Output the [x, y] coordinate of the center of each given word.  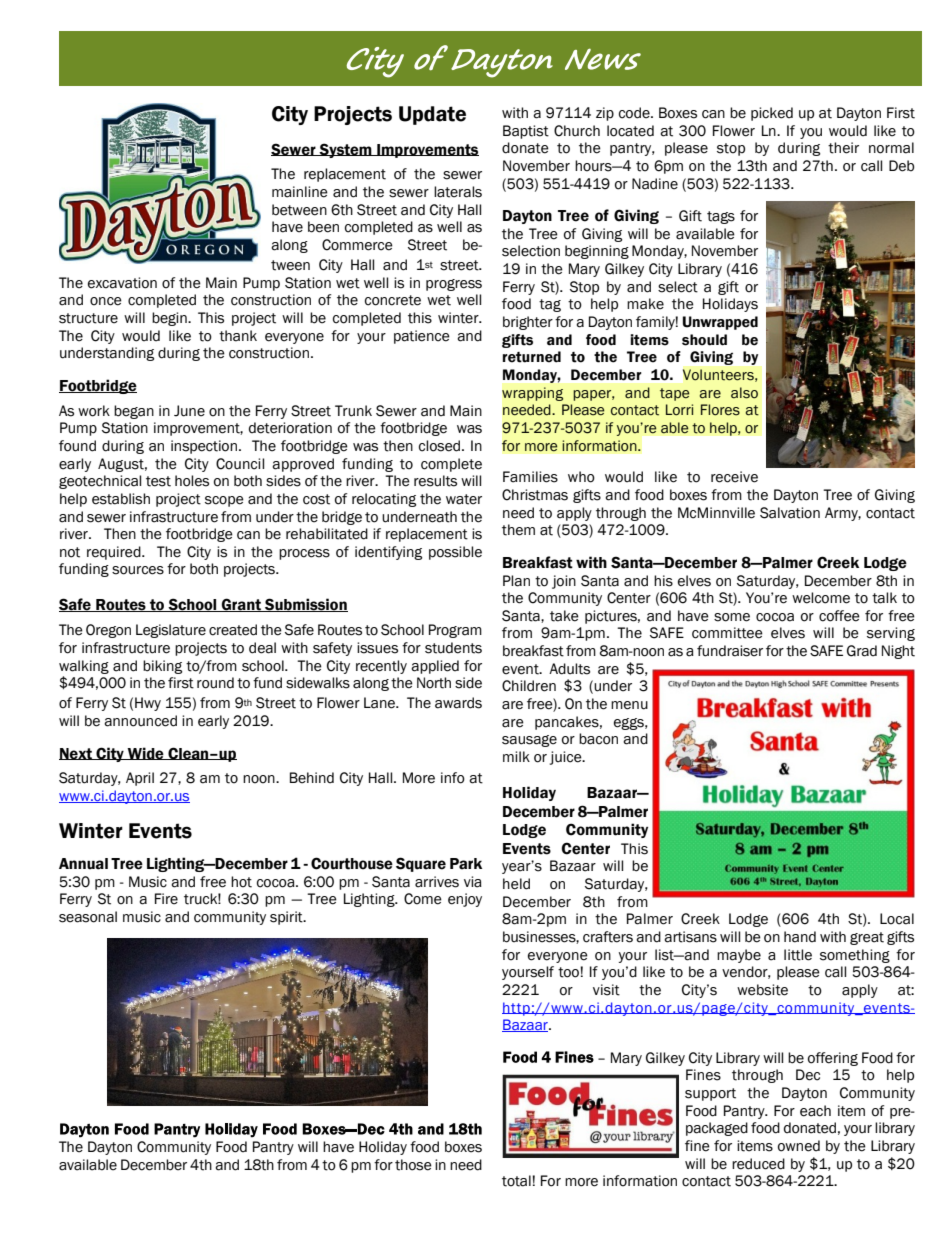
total [517, 1181]
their [843, 148]
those [413, 1165]
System [345, 150]
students [453, 648]
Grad [862, 651]
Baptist [526, 132]
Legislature [171, 631]
